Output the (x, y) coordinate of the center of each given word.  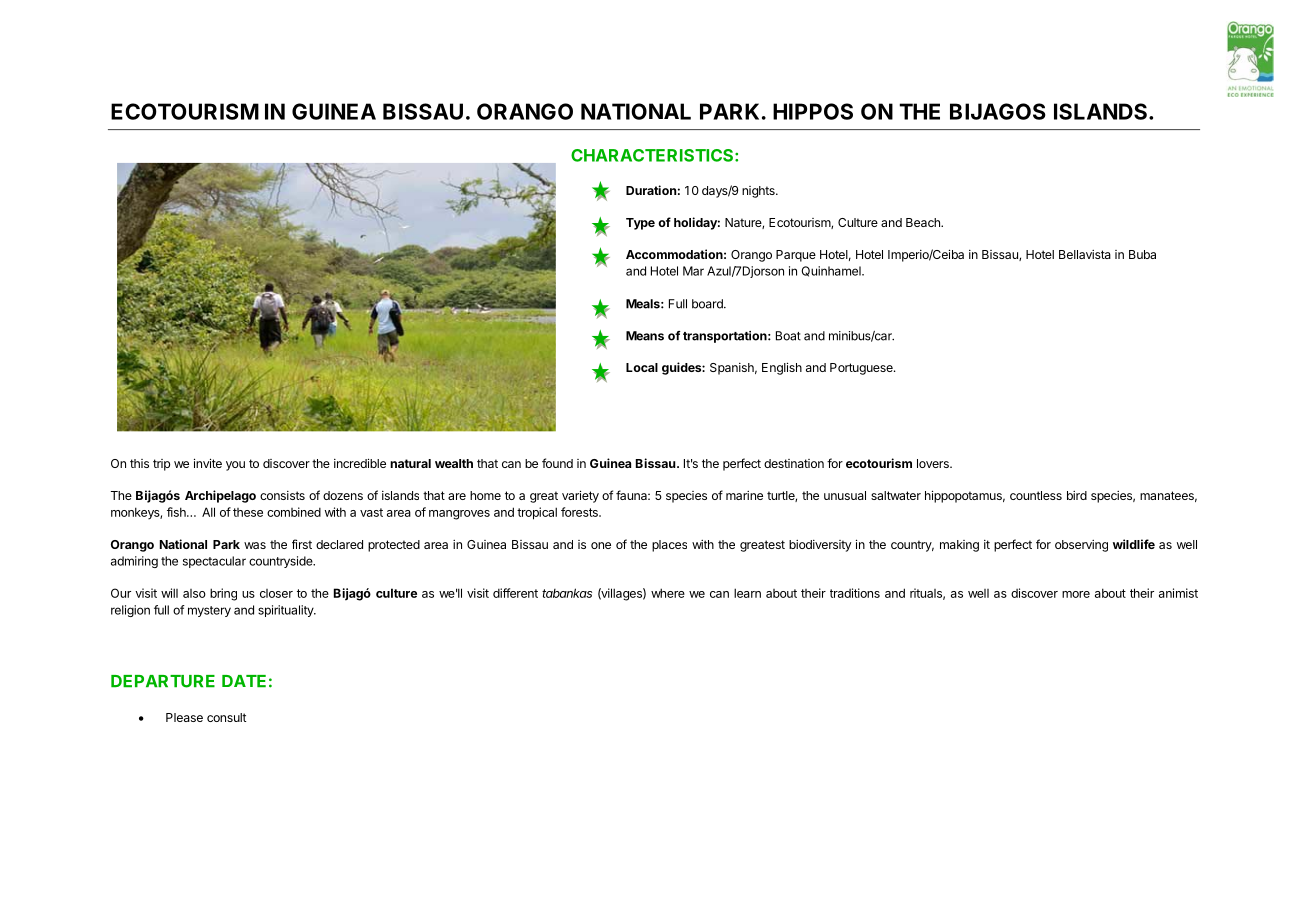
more (1076, 594)
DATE (244, 681)
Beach (924, 222)
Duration (651, 190)
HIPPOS (813, 111)
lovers (934, 463)
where (668, 593)
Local (642, 367)
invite (208, 463)
